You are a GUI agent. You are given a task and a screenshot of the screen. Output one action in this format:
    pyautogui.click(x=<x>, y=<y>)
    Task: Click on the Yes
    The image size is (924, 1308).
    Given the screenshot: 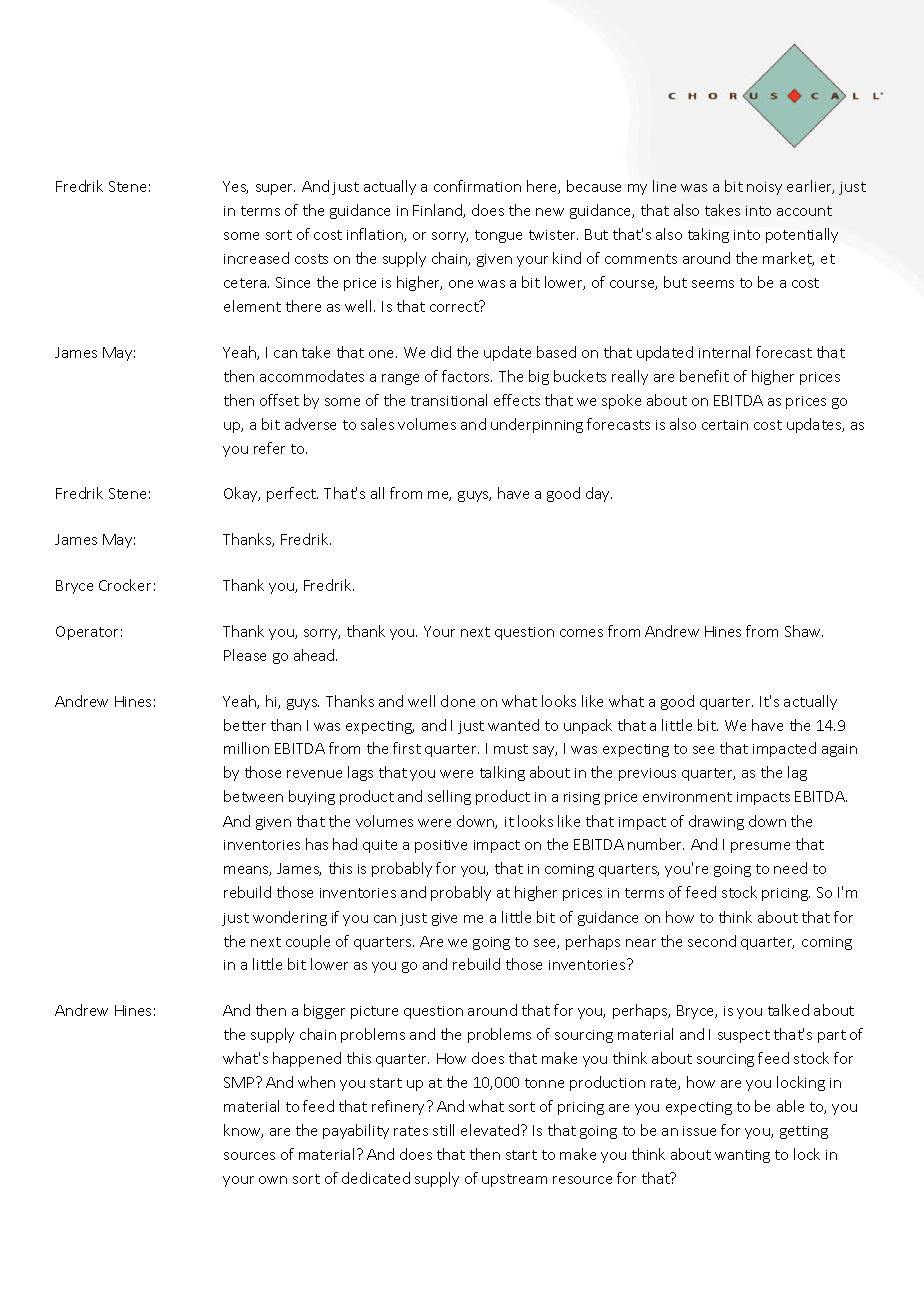 What is the action you would take?
    pyautogui.click(x=235, y=187)
